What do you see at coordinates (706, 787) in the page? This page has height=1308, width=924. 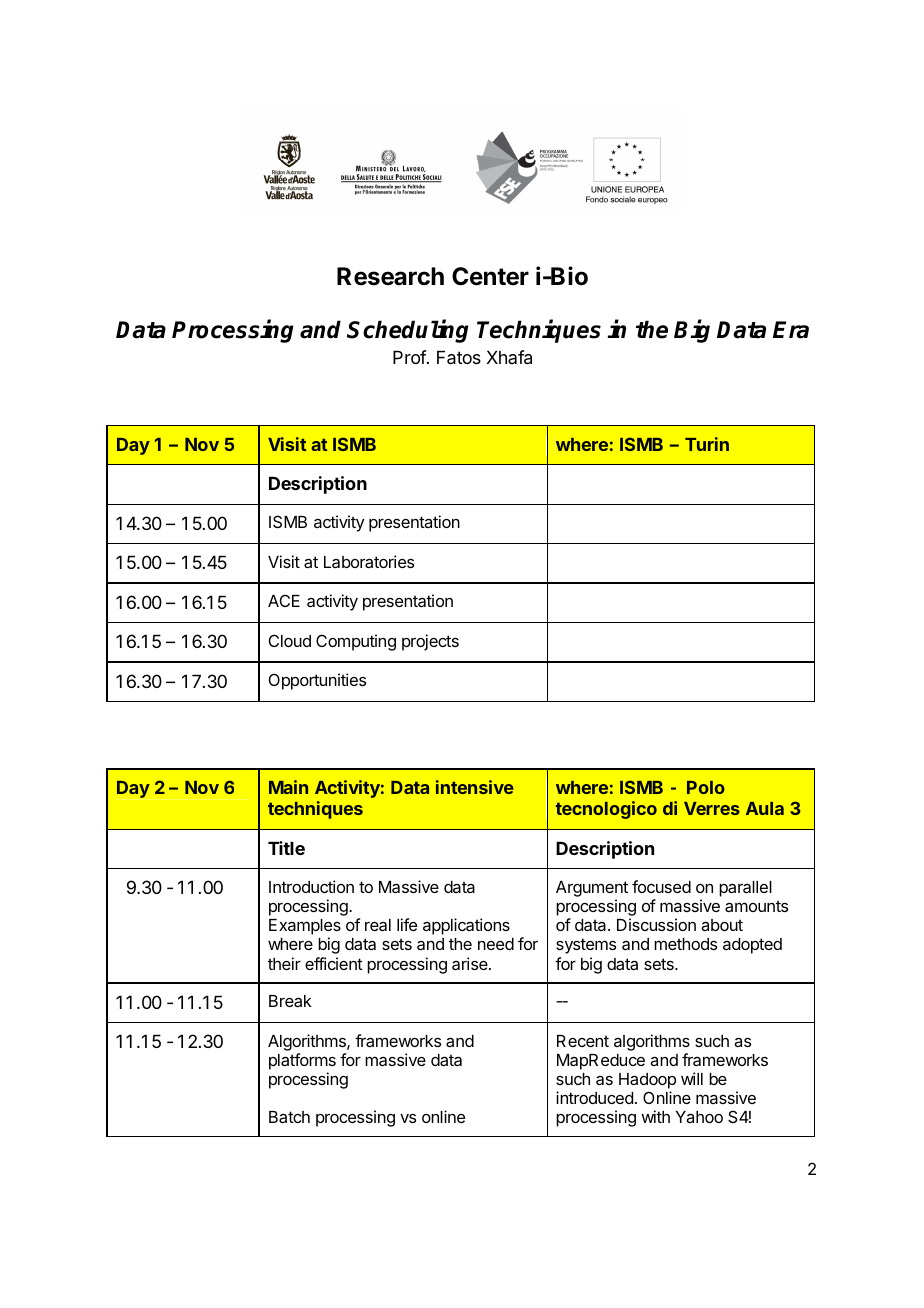 I see `Polo` at bounding box center [706, 787].
